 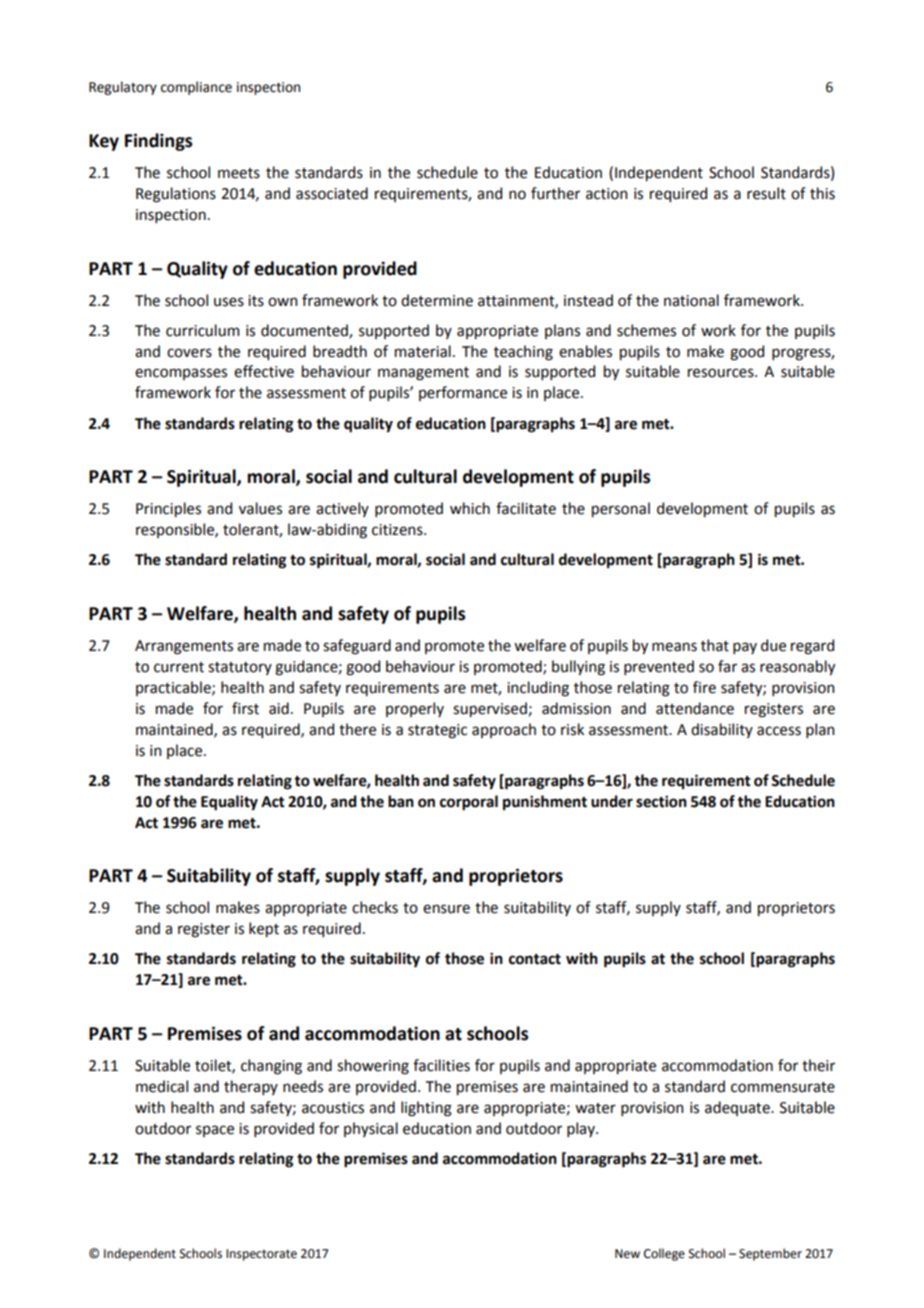 I want to click on result, so click(x=766, y=193).
